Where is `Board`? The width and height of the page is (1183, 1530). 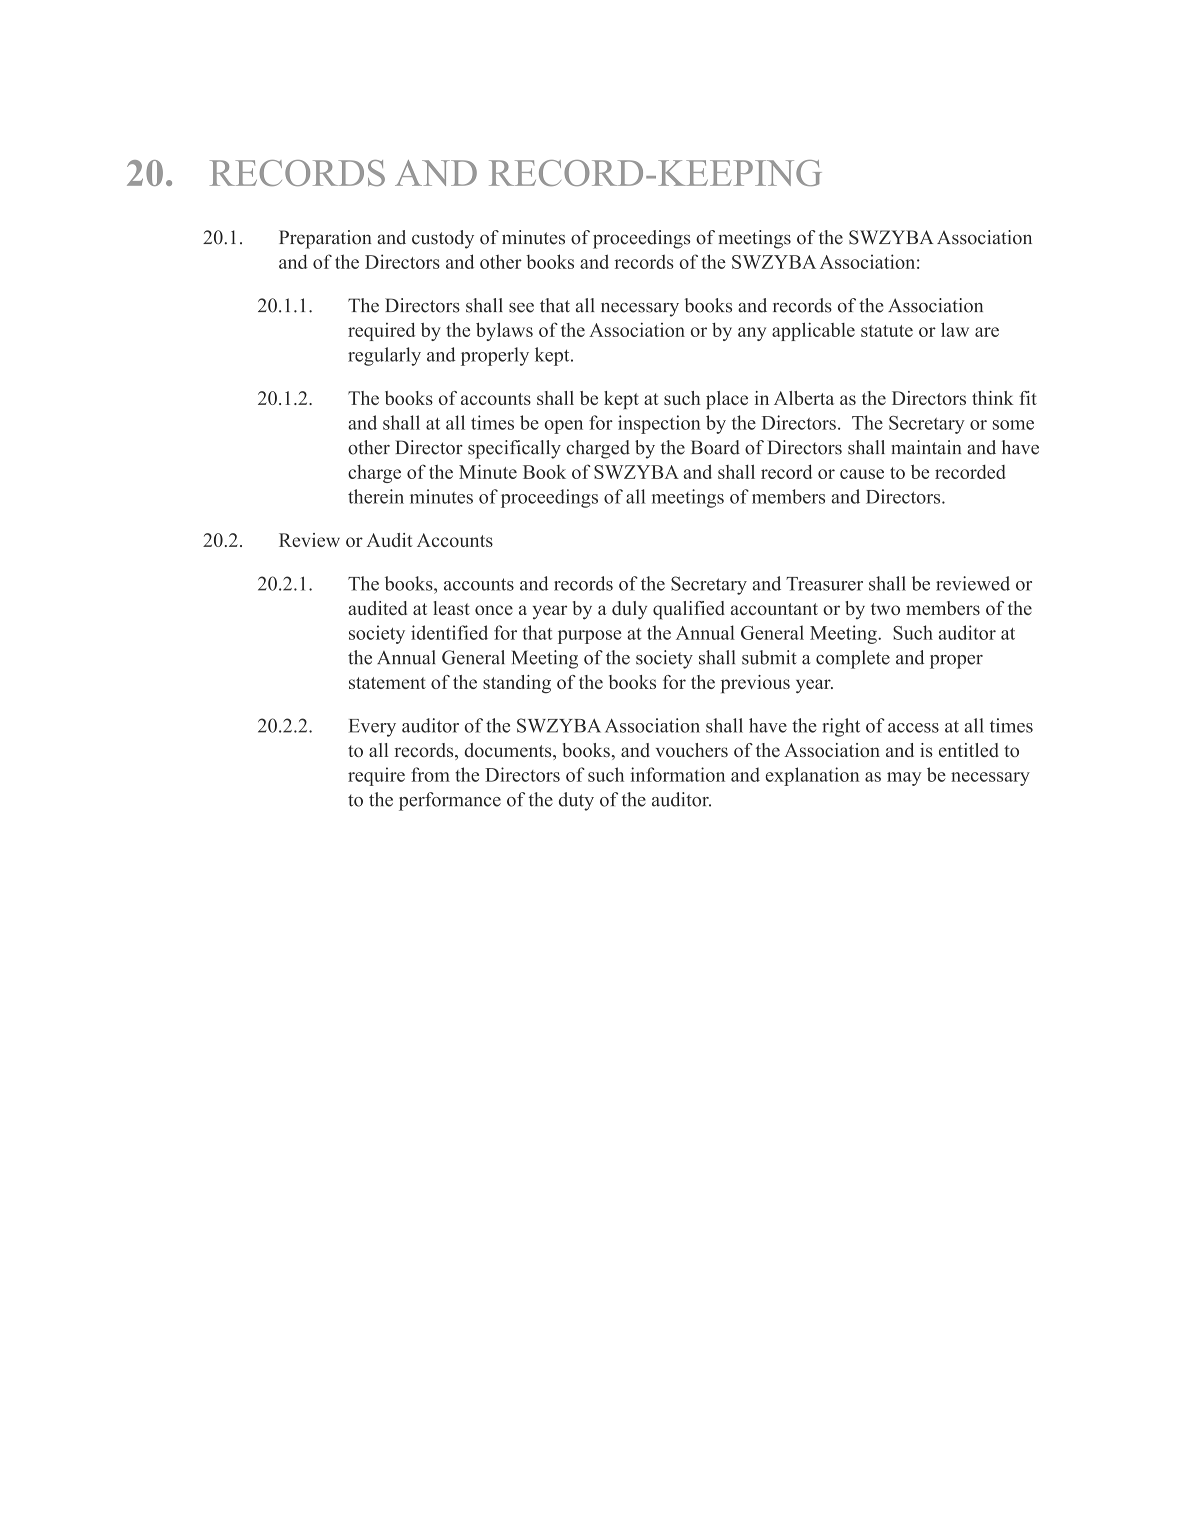
Board is located at coordinates (715, 447).
